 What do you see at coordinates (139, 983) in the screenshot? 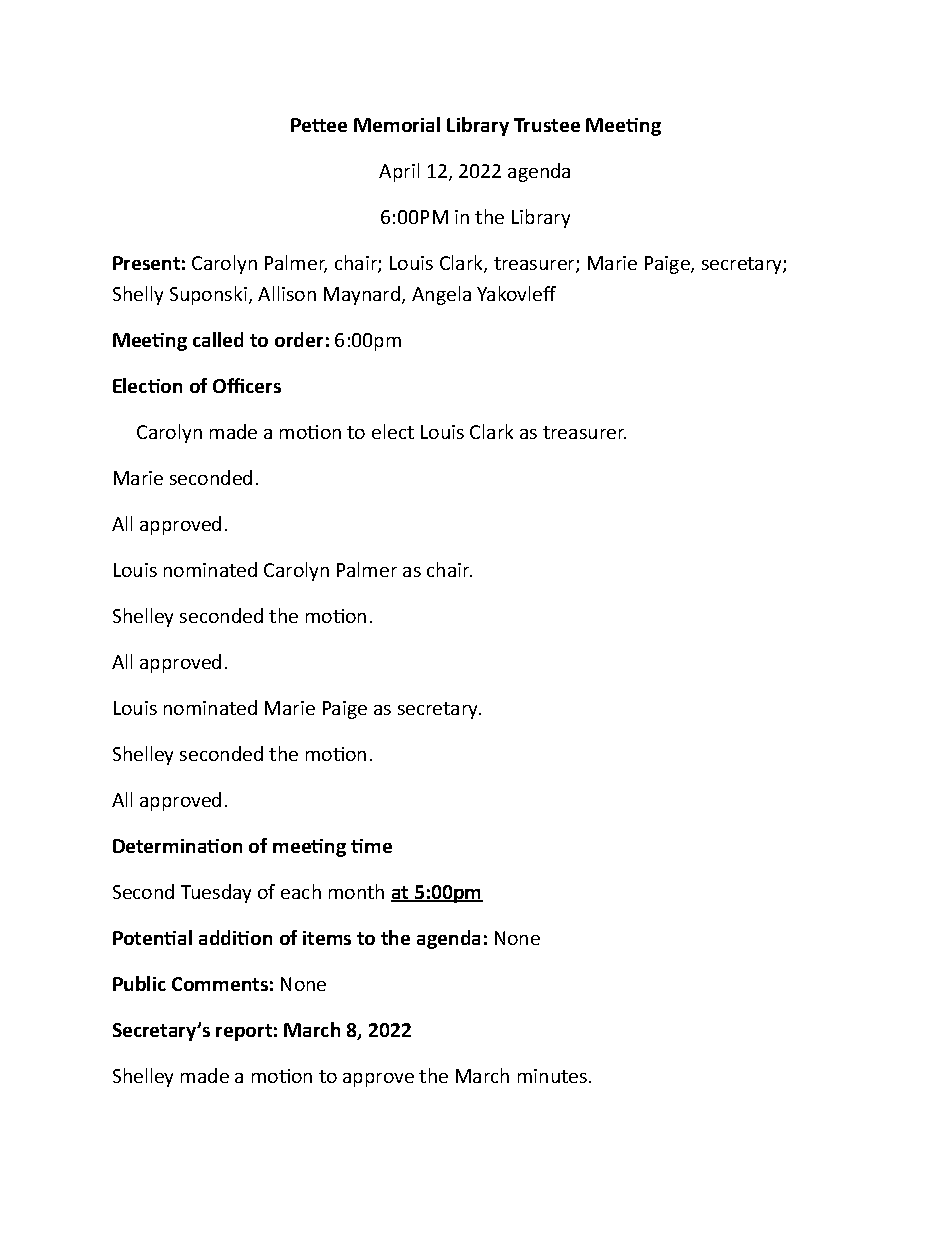
I see `Public` at bounding box center [139, 983].
